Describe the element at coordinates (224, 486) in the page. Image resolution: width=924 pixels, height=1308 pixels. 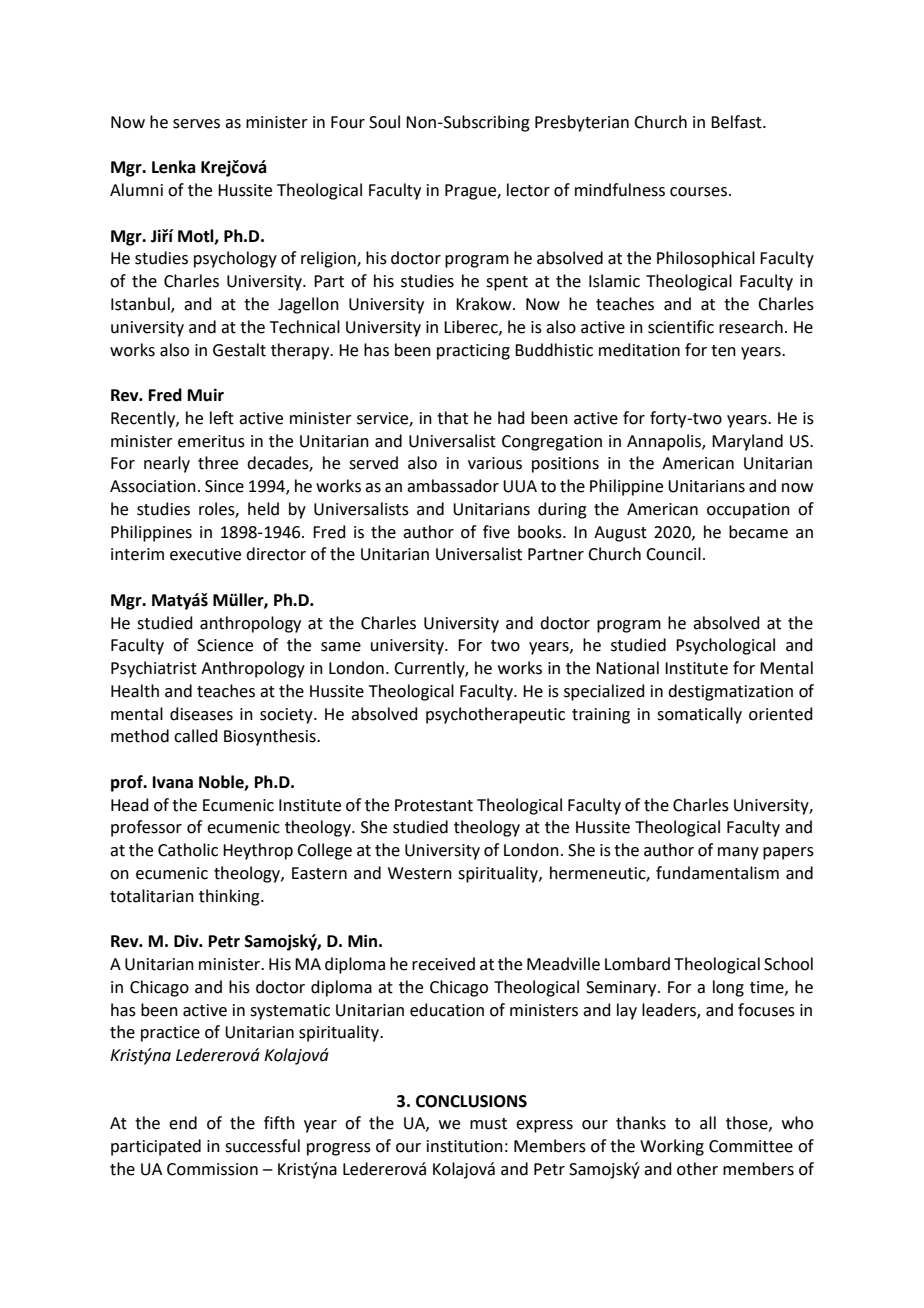
I see `Since` at that location.
